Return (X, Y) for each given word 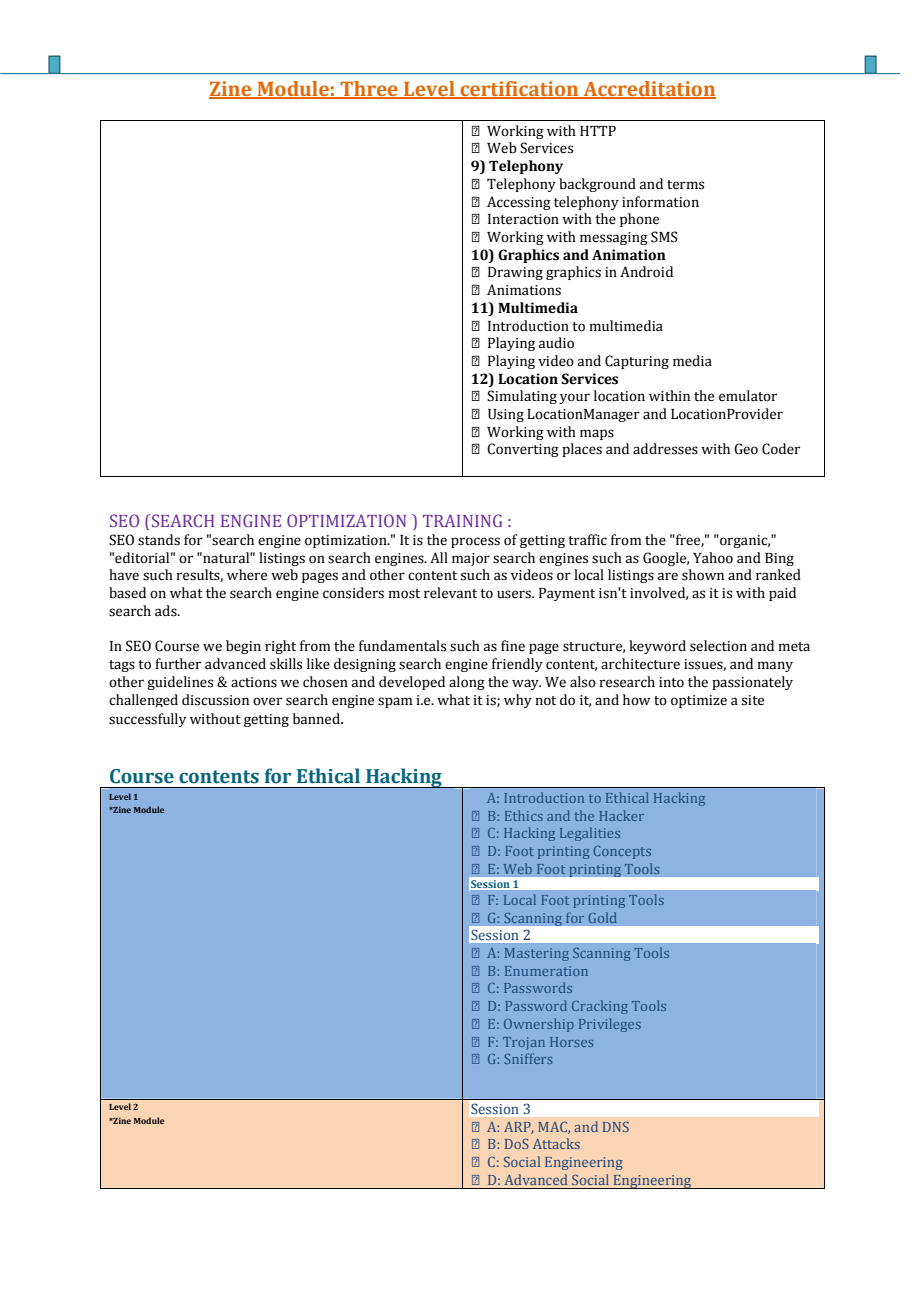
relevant (450, 593)
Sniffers (528, 1058)
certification (519, 90)
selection (718, 646)
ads (167, 611)
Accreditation (648, 90)
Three (369, 90)
